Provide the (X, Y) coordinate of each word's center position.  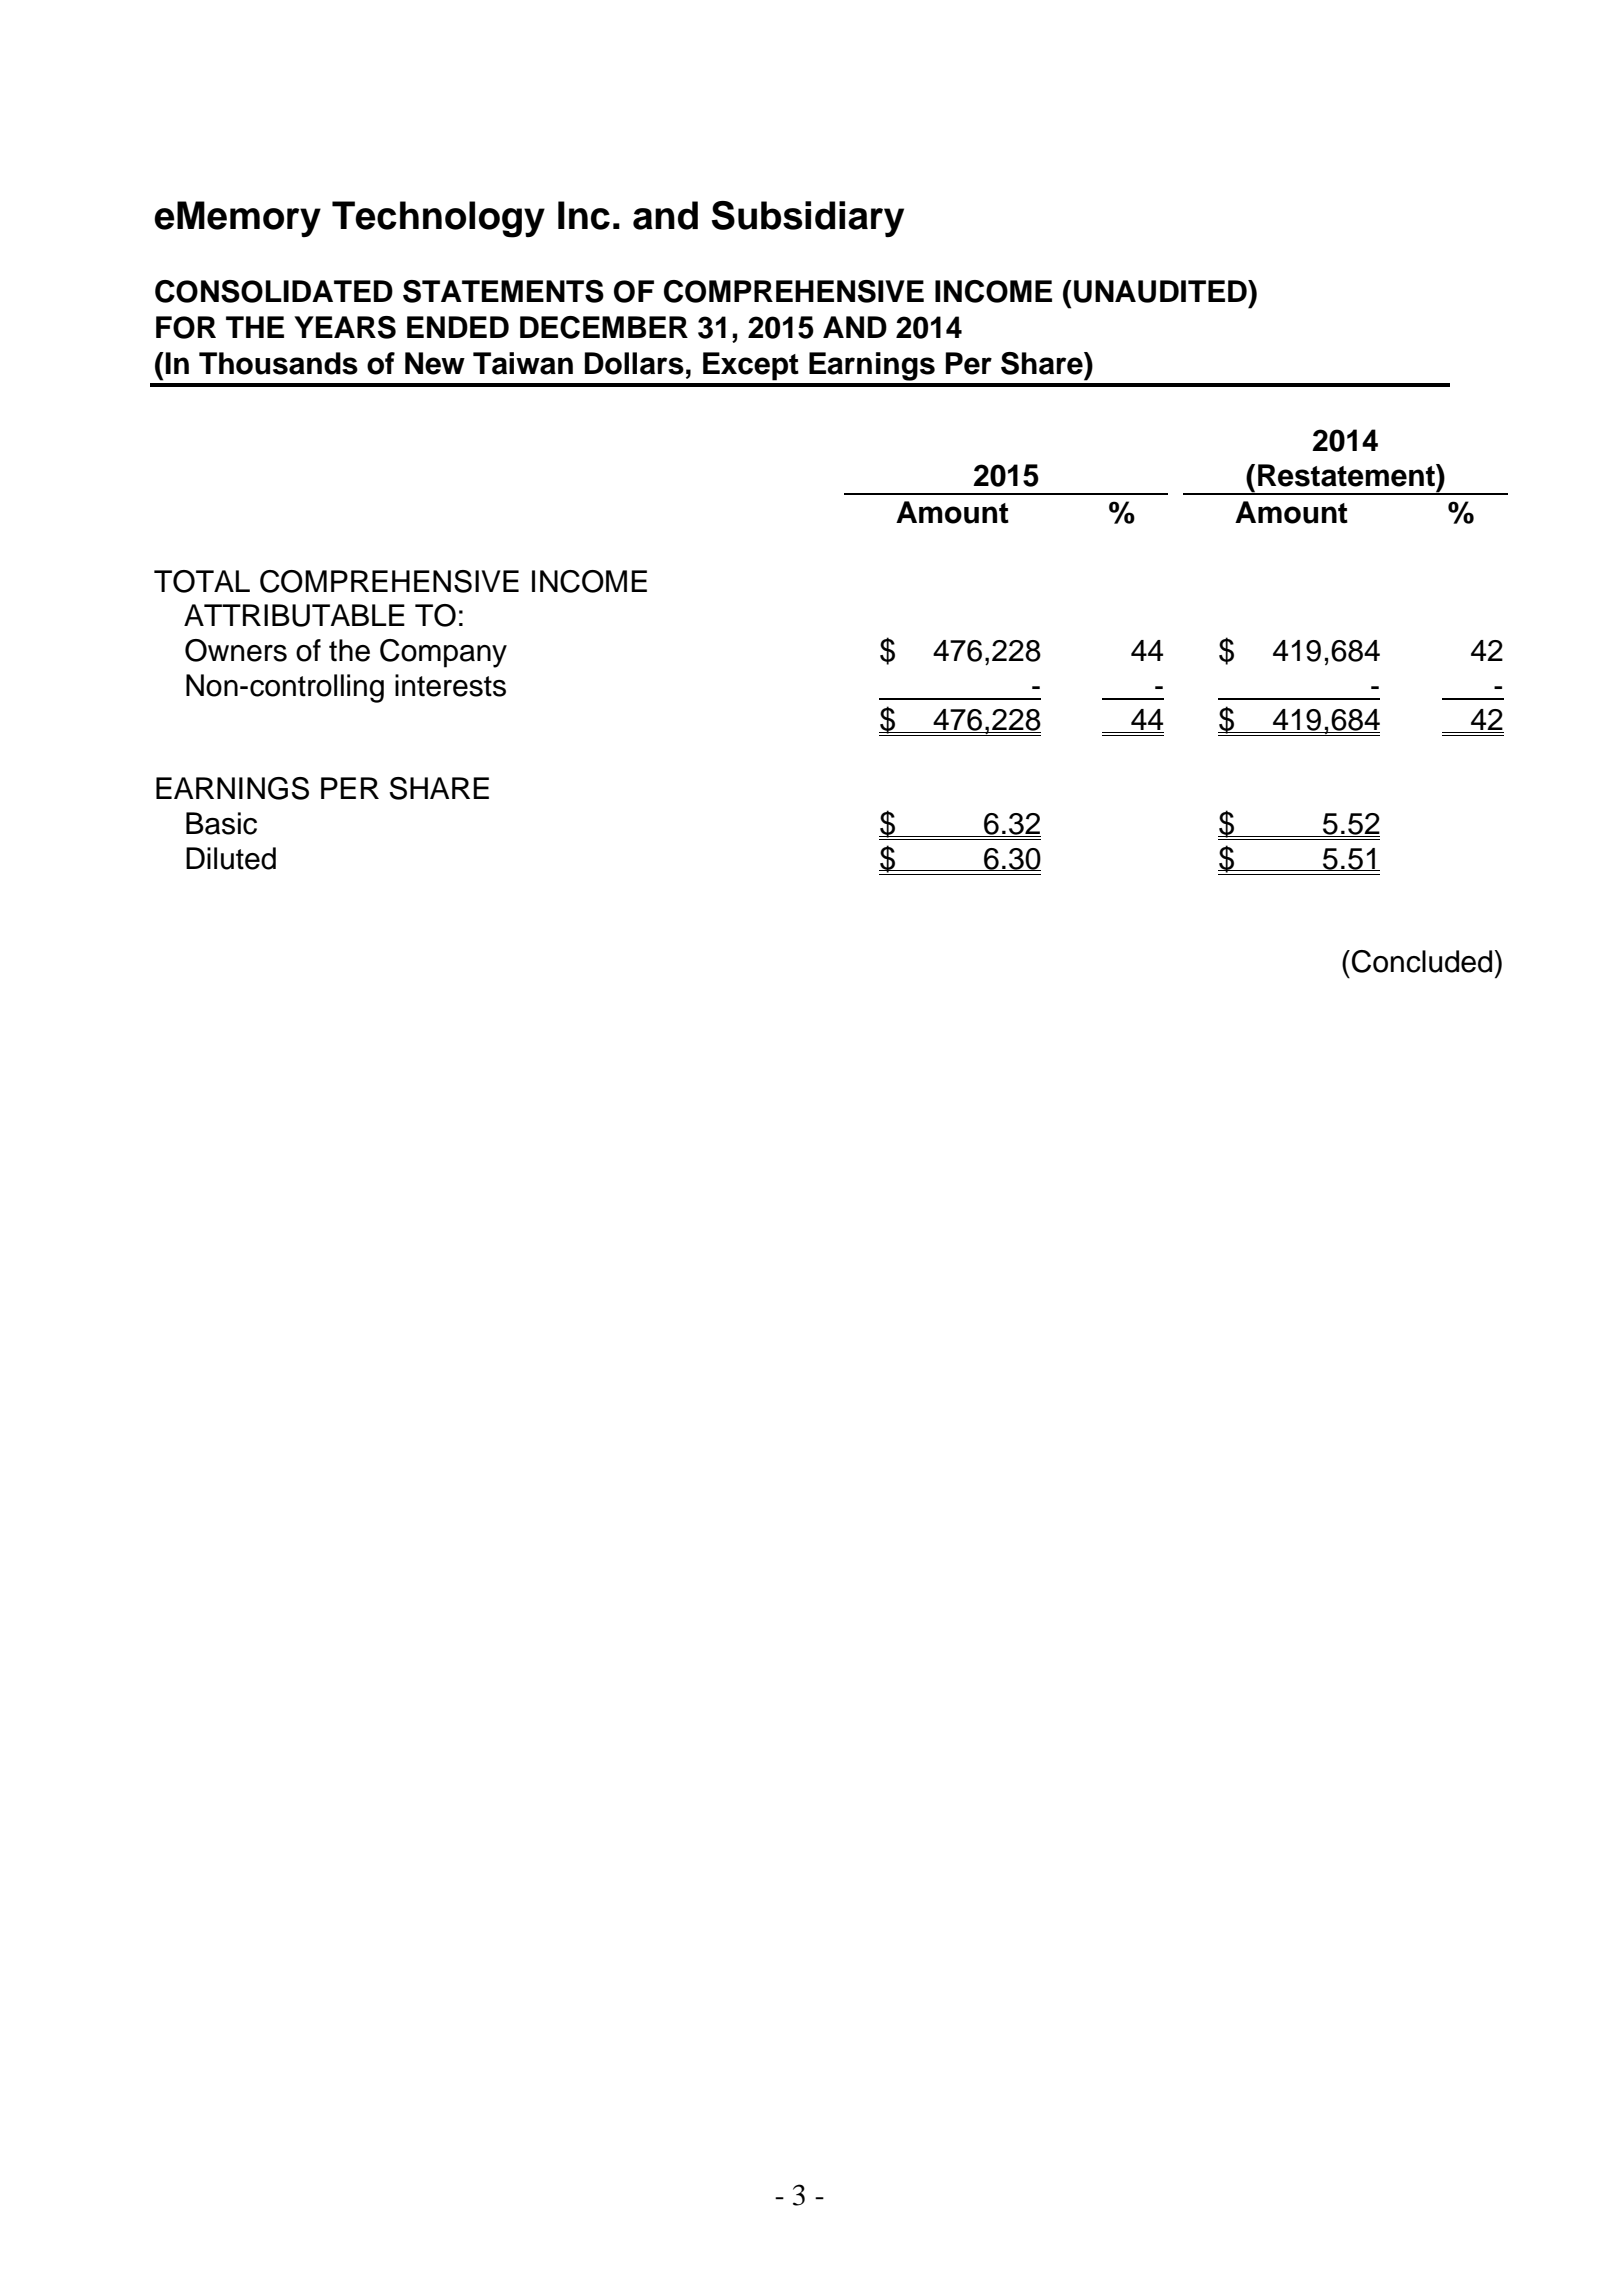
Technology (438, 219)
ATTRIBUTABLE (294, 615)
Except (751, 366)
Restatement (1347, 475)
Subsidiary (807, 219)
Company (443, 653)
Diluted (231, 858)
